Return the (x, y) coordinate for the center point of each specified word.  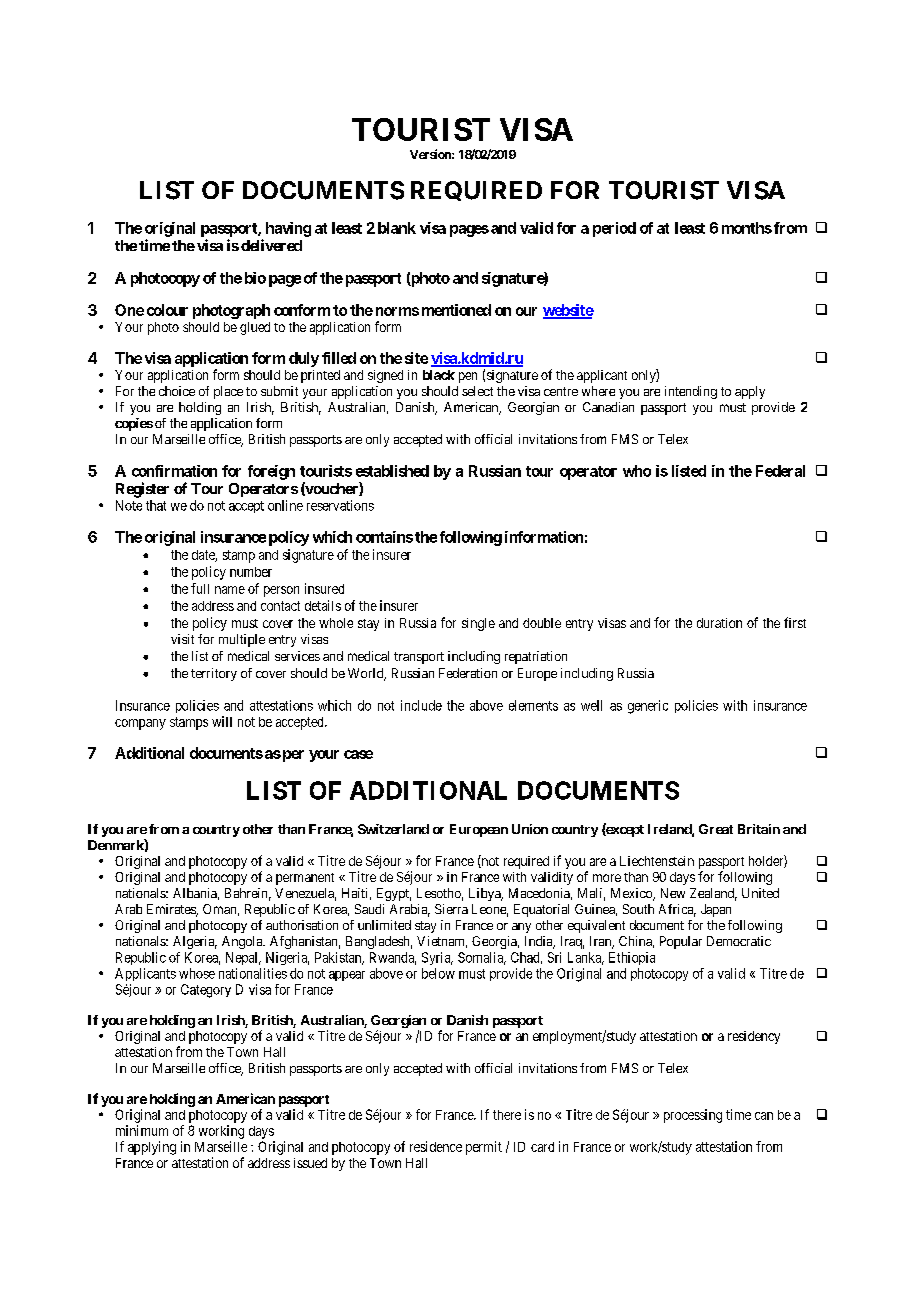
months (747, 228)
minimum (142, 1130)
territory (214, 674)
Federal (780, 471)
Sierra (451, 909)
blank (397, 228)
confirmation (174, 471)
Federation (468, 673)
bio (255, 278)
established (392, 471)
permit (484, 1148)
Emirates (172, 910)
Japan (716, 910)
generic (648, 707)
